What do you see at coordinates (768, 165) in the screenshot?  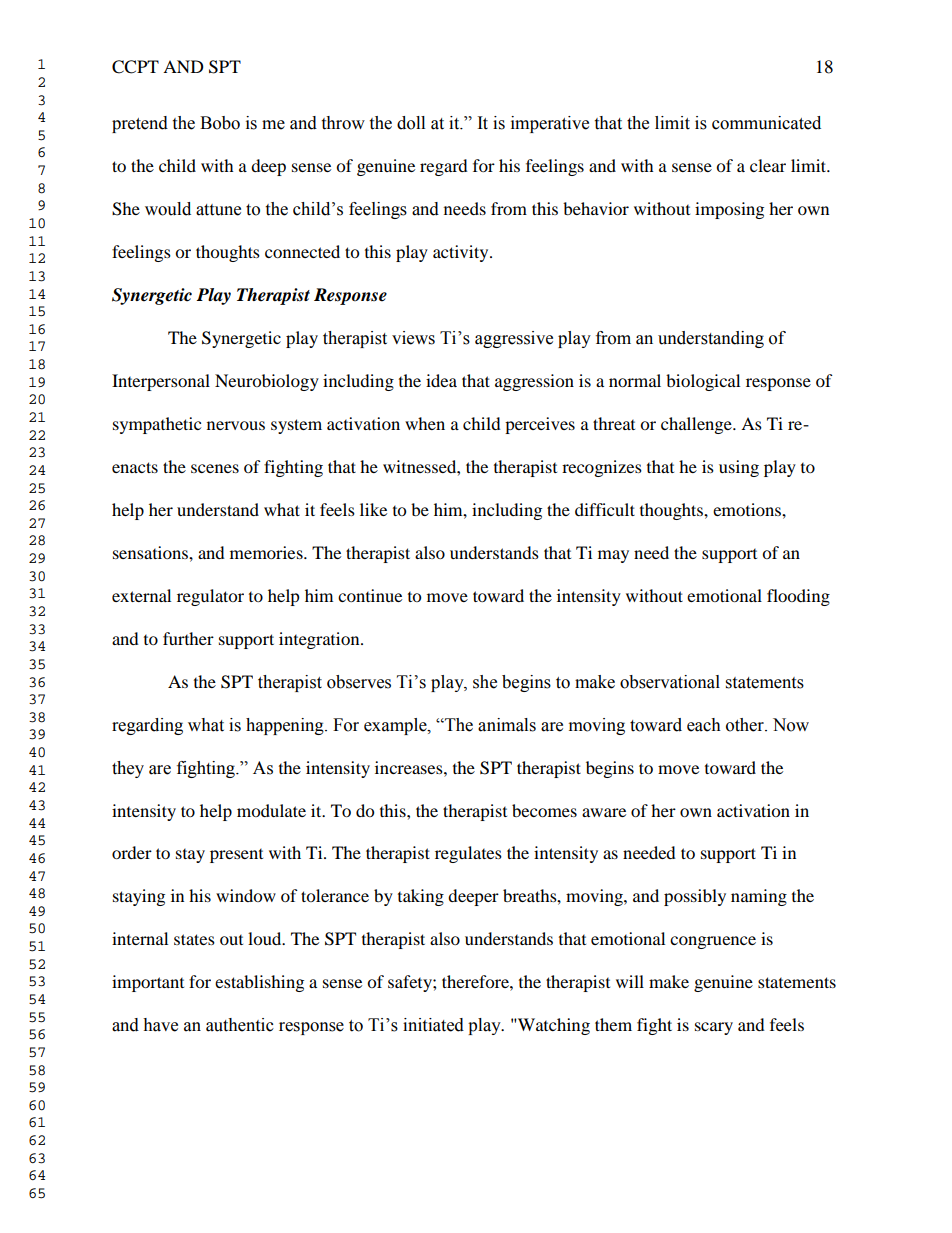 I see `clear` at bounding box center [768, 165].
